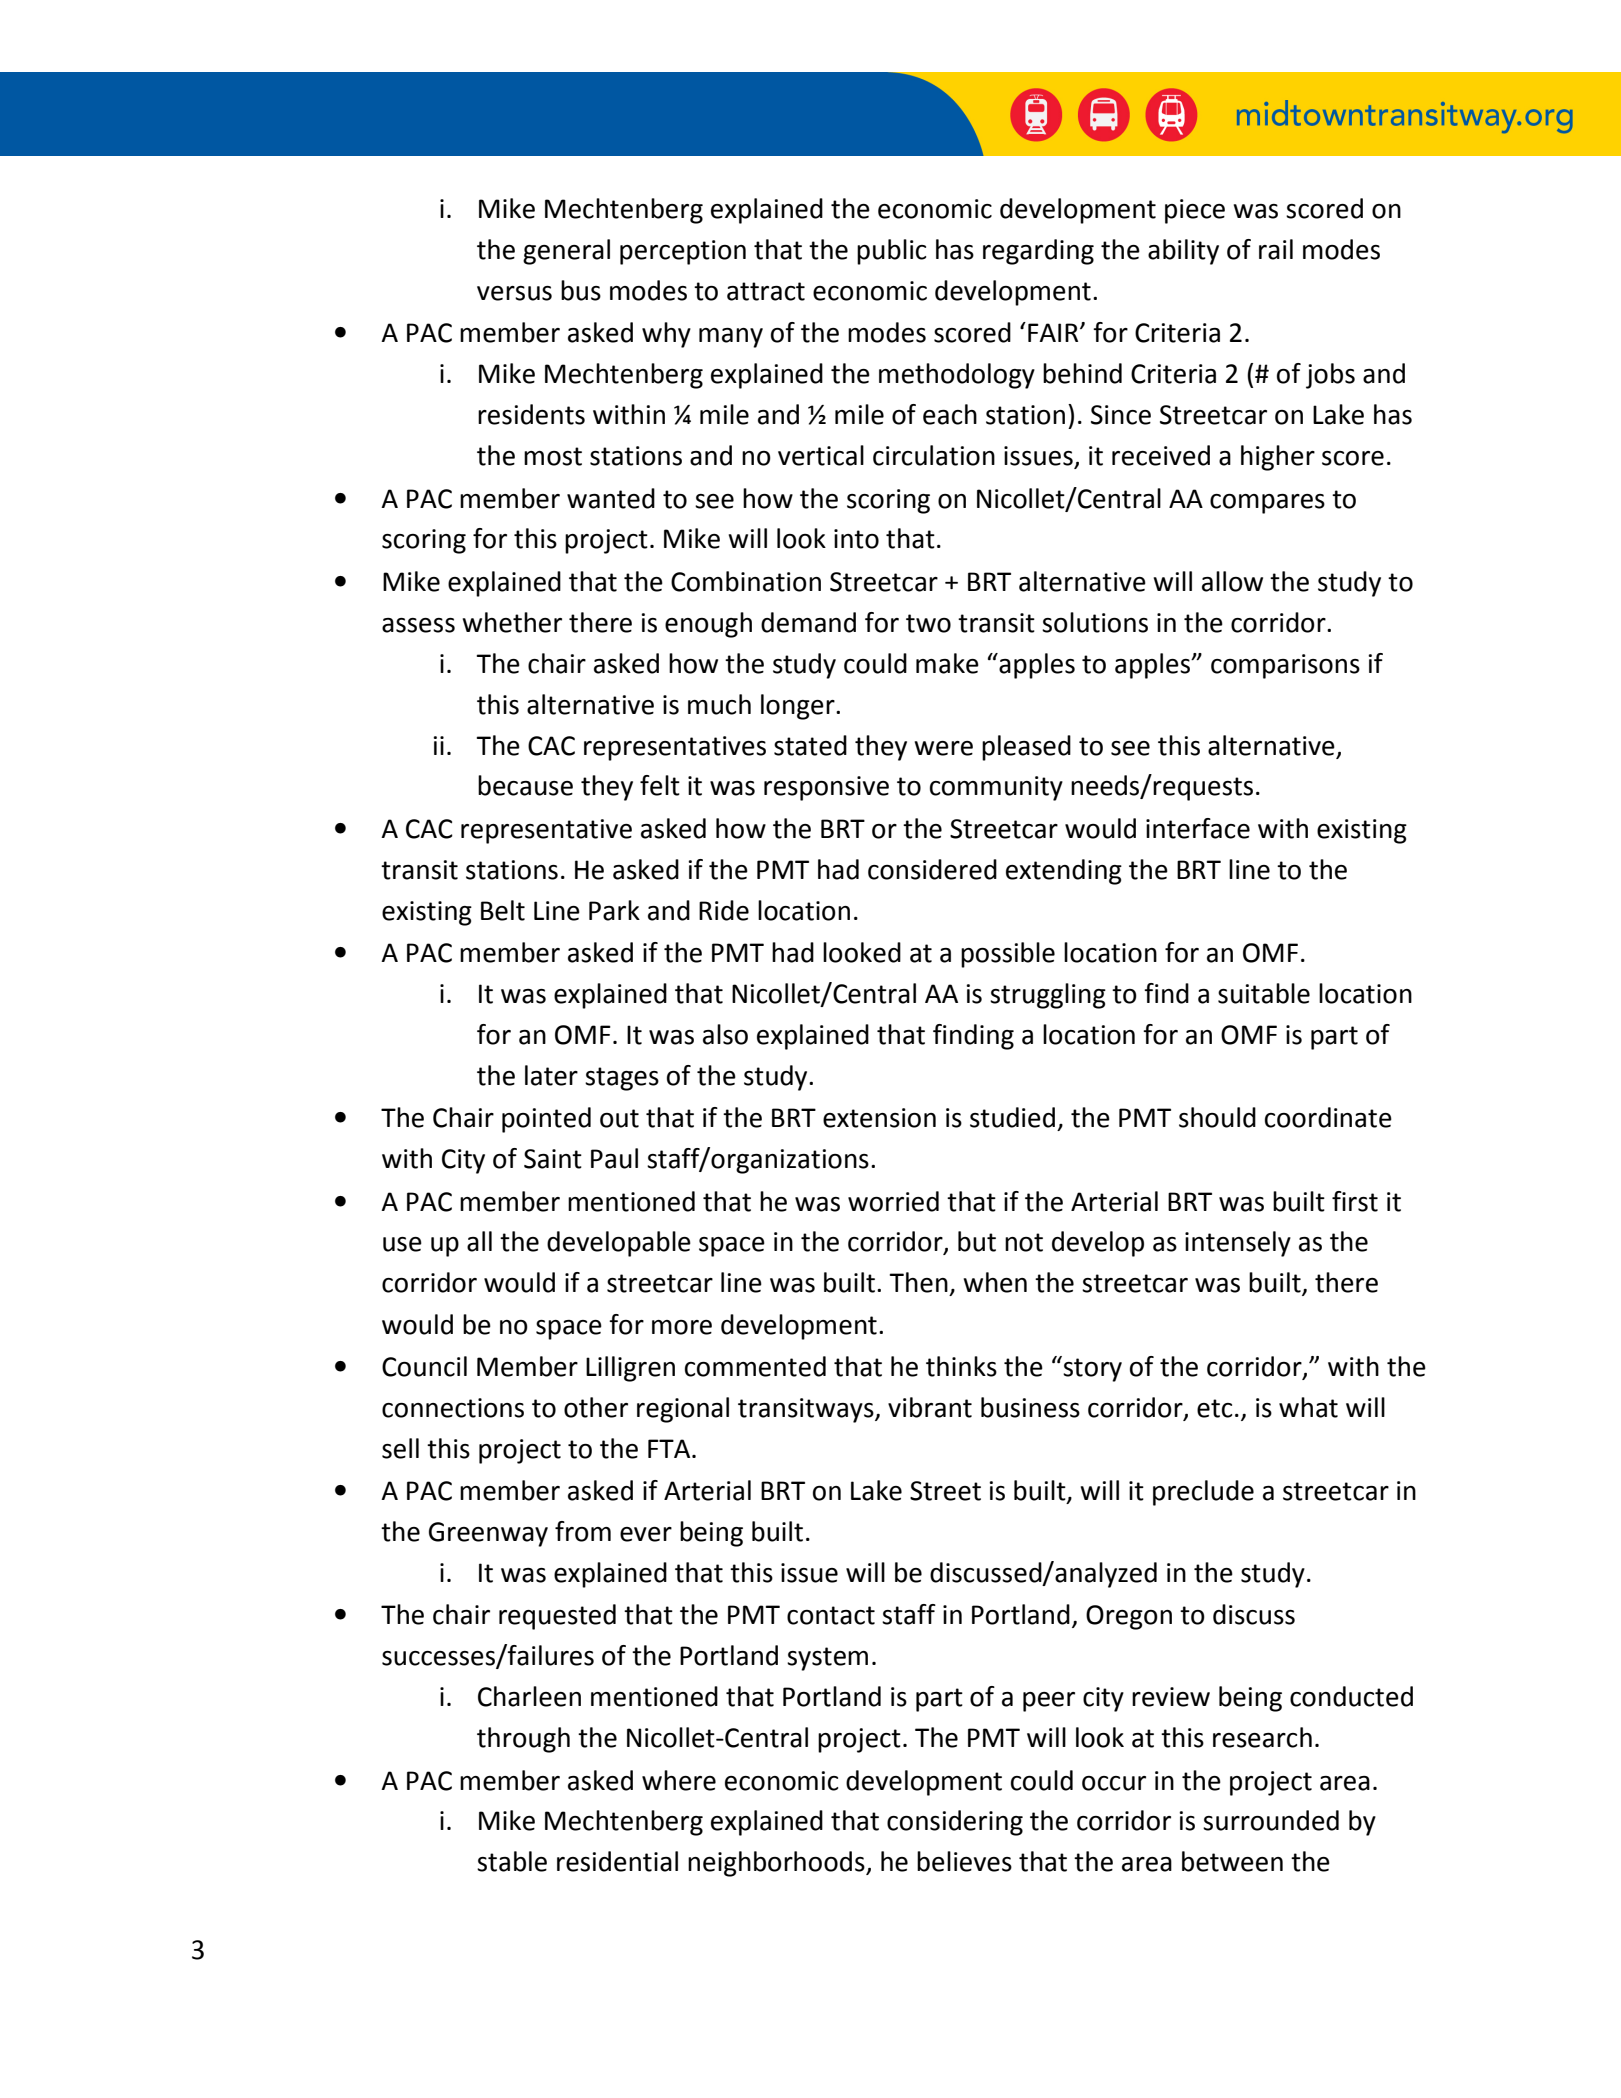 Image resolution: width=1621 pixels, height=2098 pixels. Describe the element at coordinates (891, 252) in the screenshot. I see `public` at that location.
